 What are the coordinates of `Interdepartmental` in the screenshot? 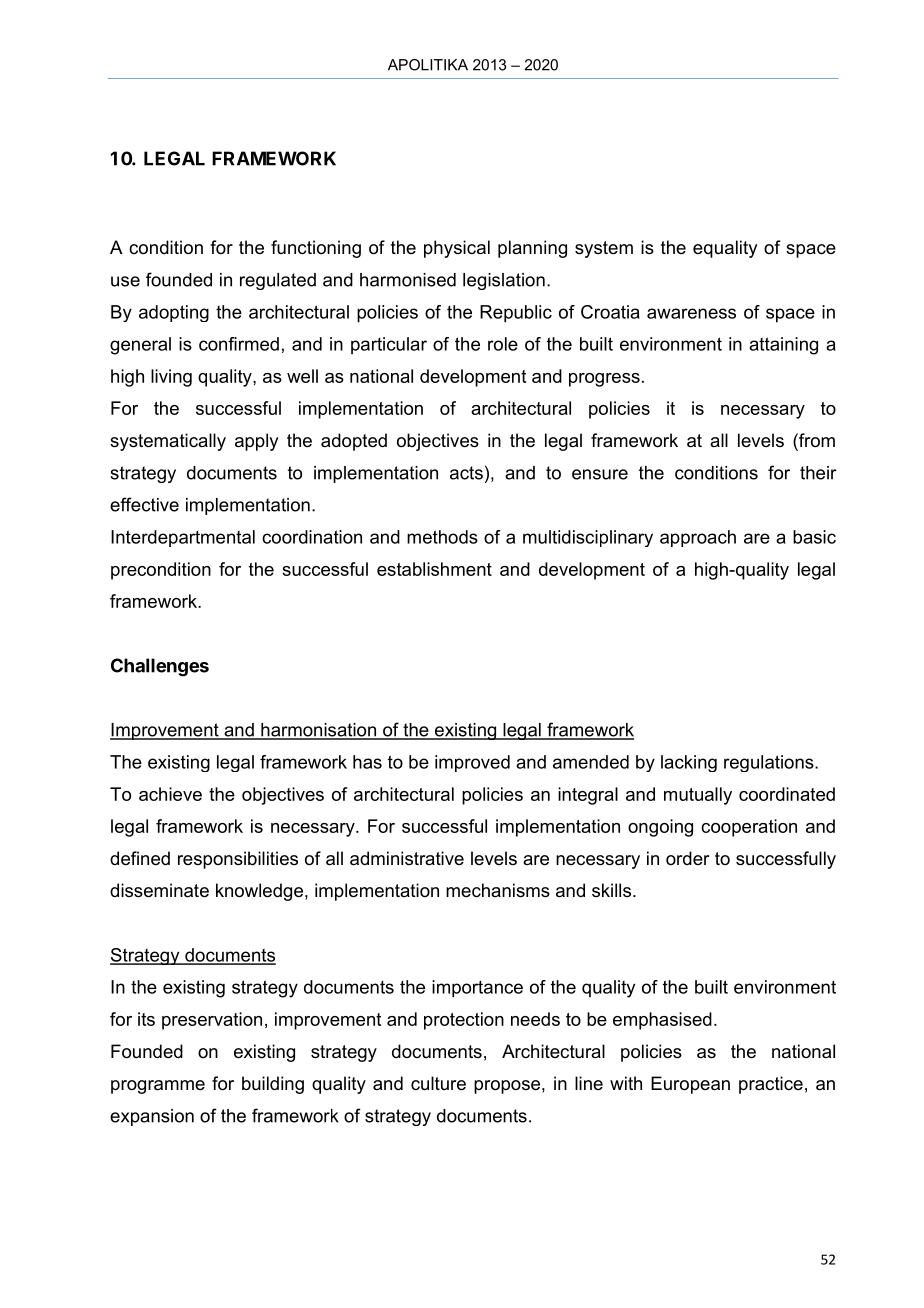 It's located at (183, 538).
